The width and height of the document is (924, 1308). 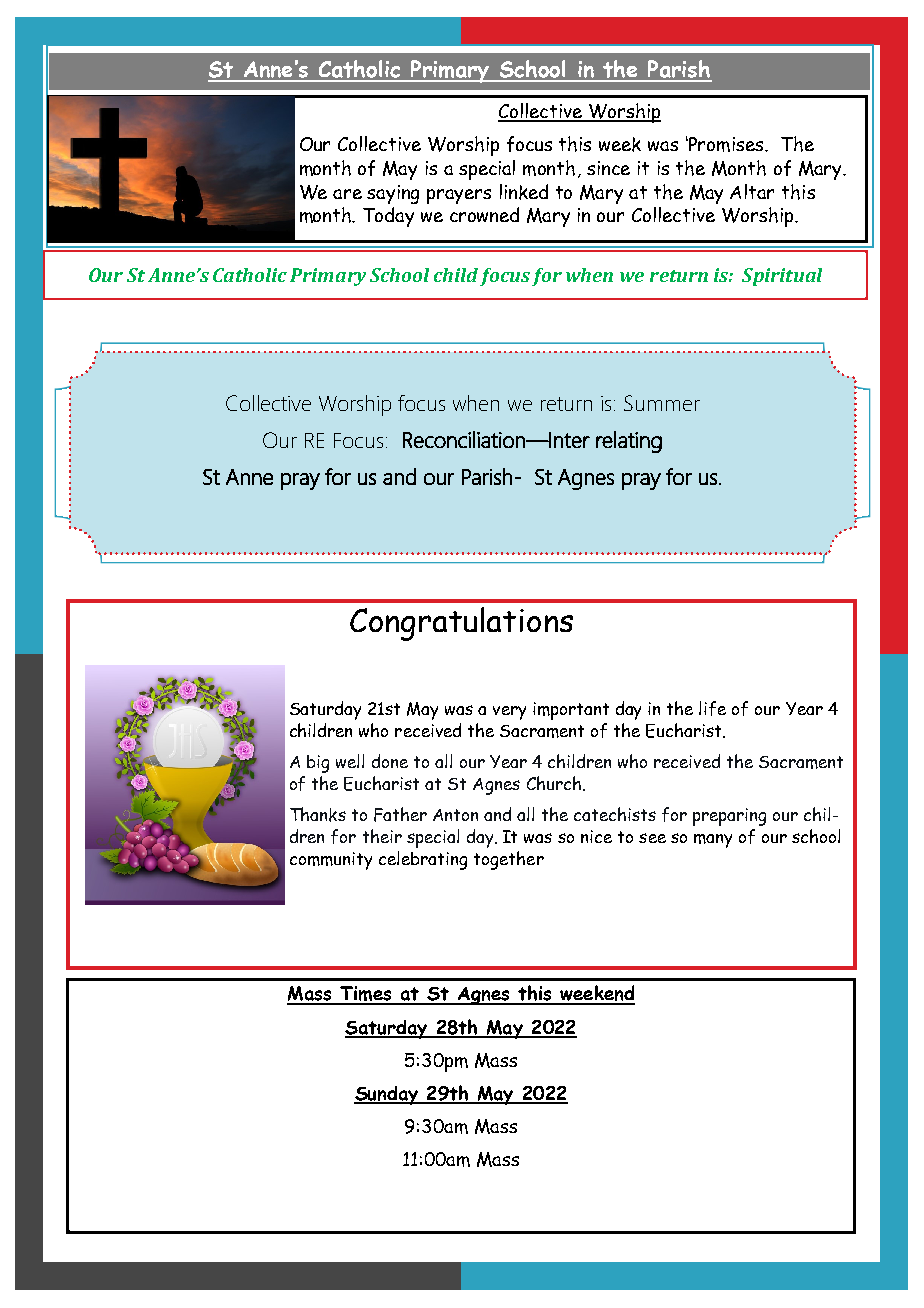 What do you see at coordinates (729, 817) in the document?
I see `preparing` at bounding box center [729, 817].
